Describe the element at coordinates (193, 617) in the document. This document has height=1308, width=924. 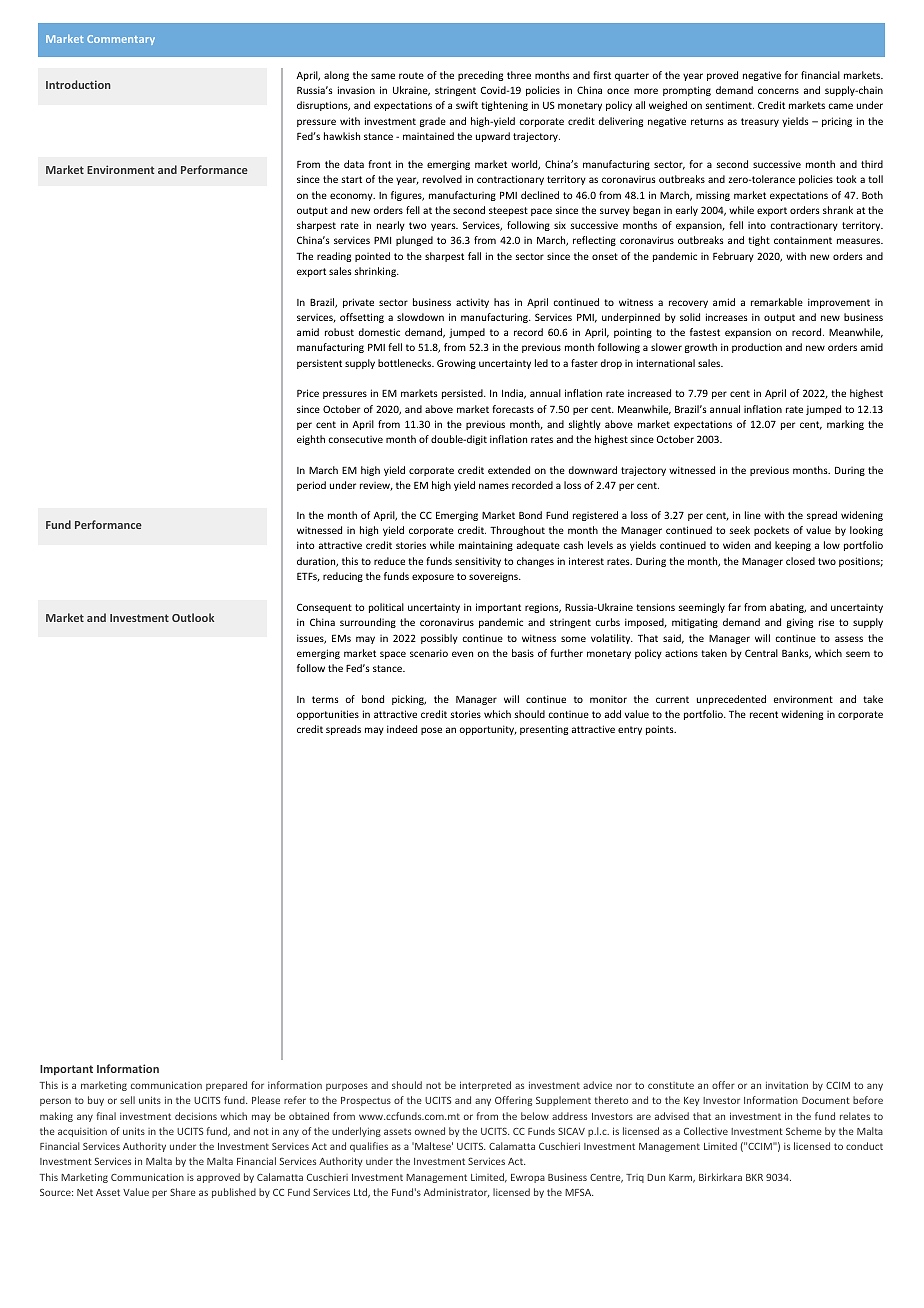
I see `Outlook` at that location.
